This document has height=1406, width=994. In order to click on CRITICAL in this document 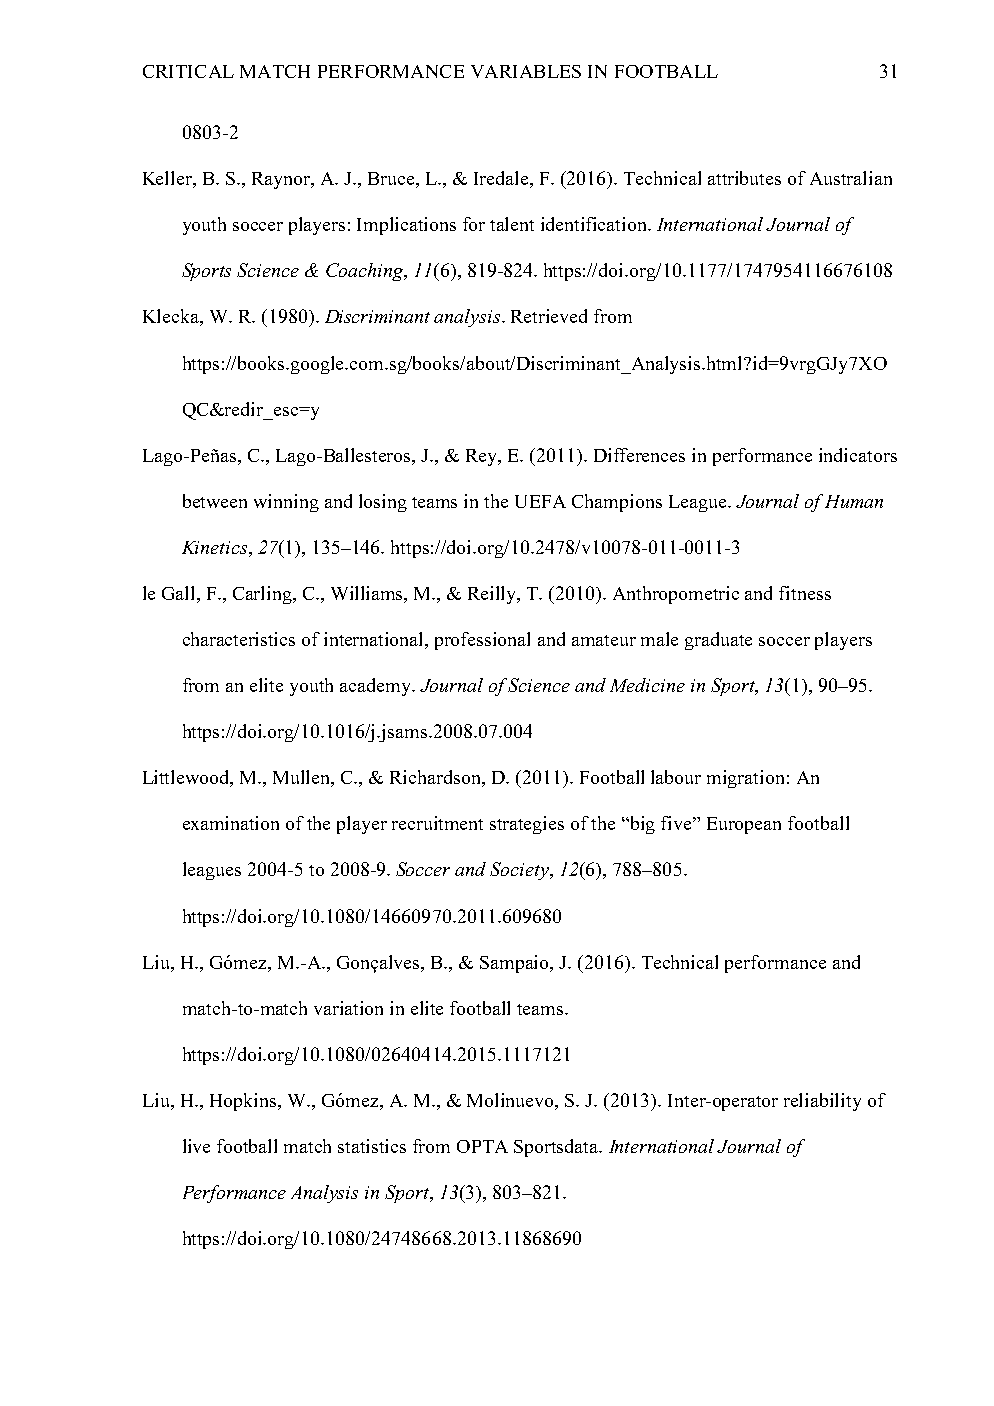, I will do `click(188, 71)`.
